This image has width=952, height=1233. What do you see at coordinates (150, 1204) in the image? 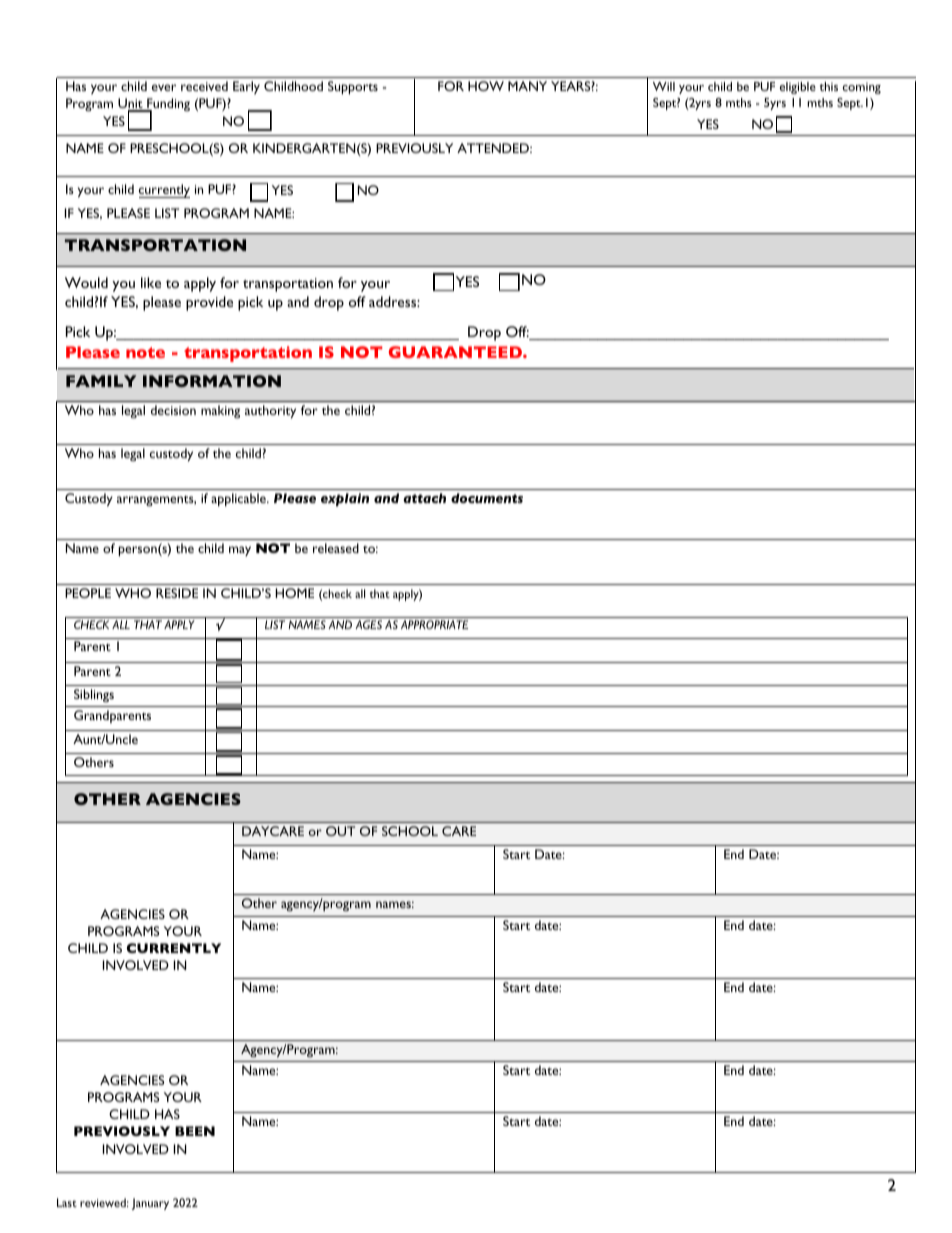
I see `January` at bounding box center [150, 1204].
